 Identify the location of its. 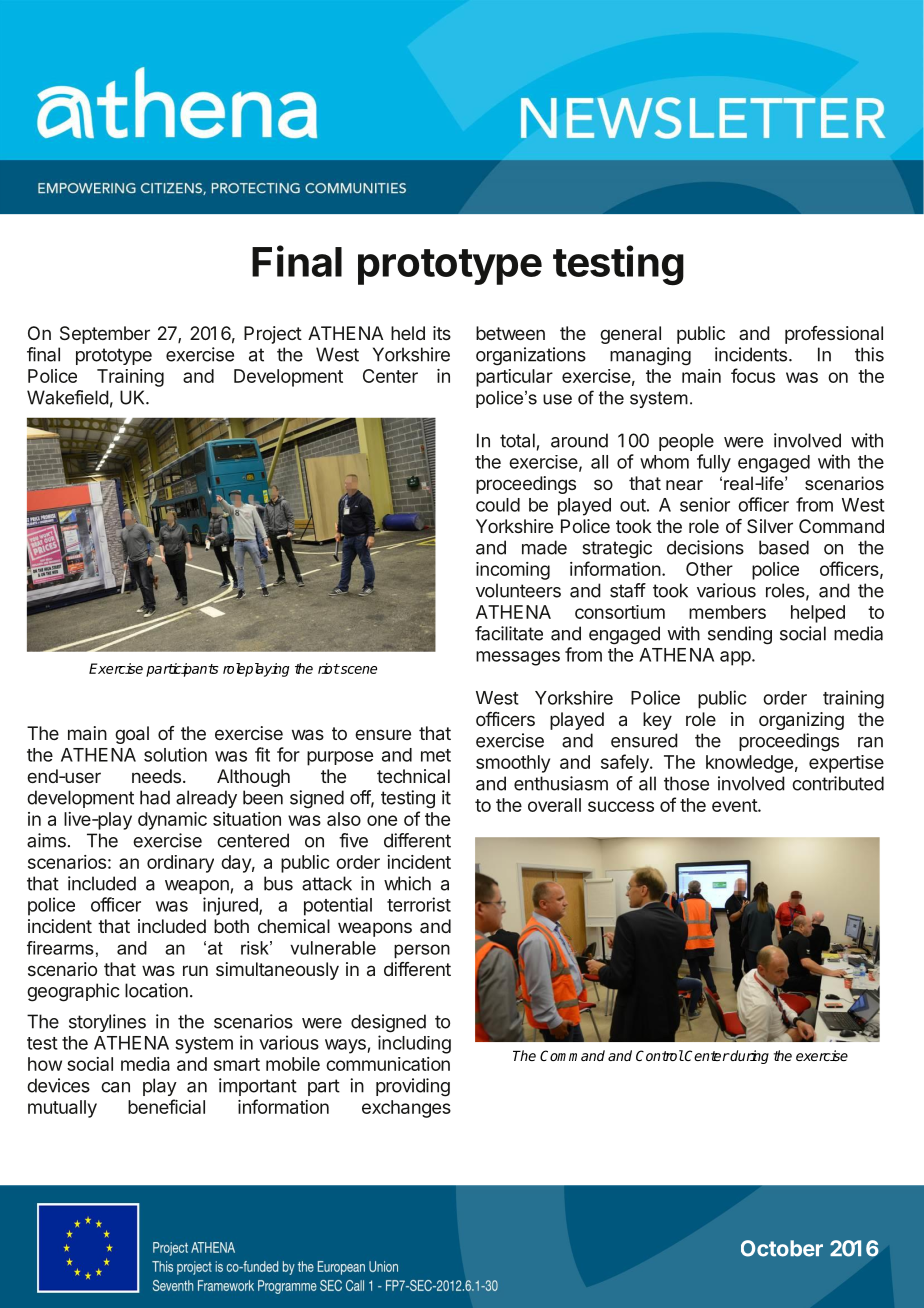
(442, 333).
